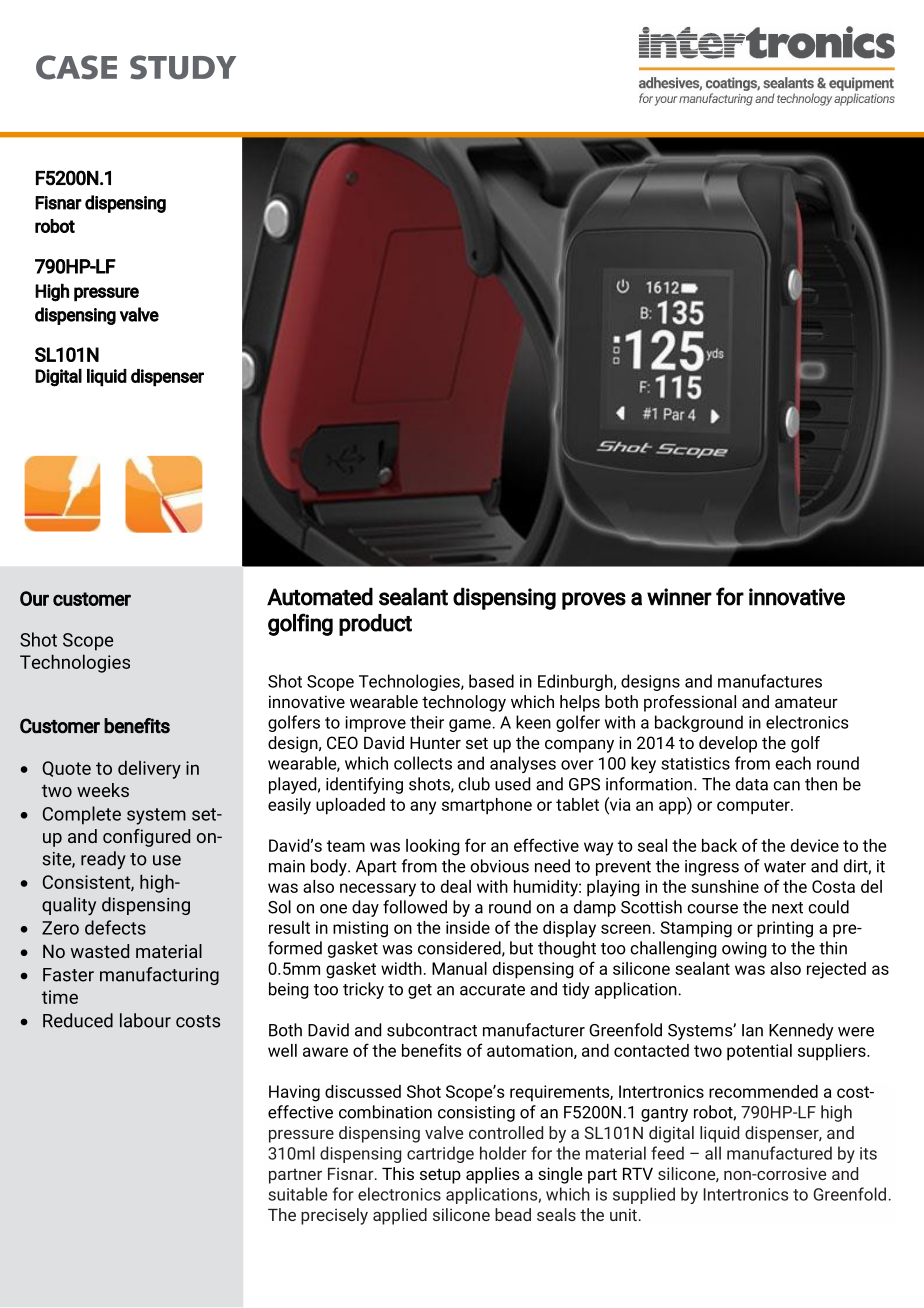 The width and height of the page is (924, 1308). What do you see at coordinates (594, 601) in the page?
I see `proves` at bounding box center [594, 601].
